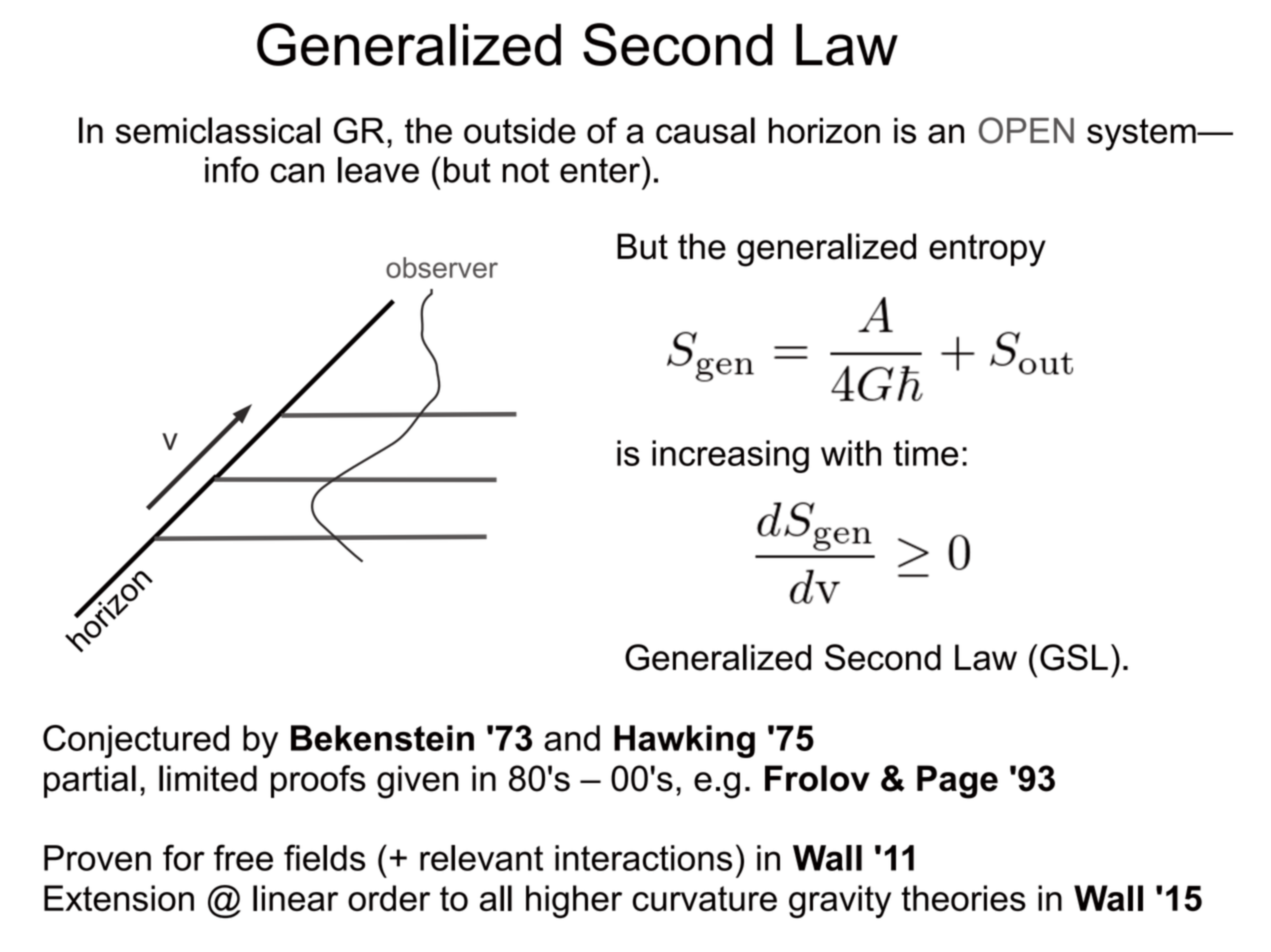  I want to click on with, so click(851, 453).
